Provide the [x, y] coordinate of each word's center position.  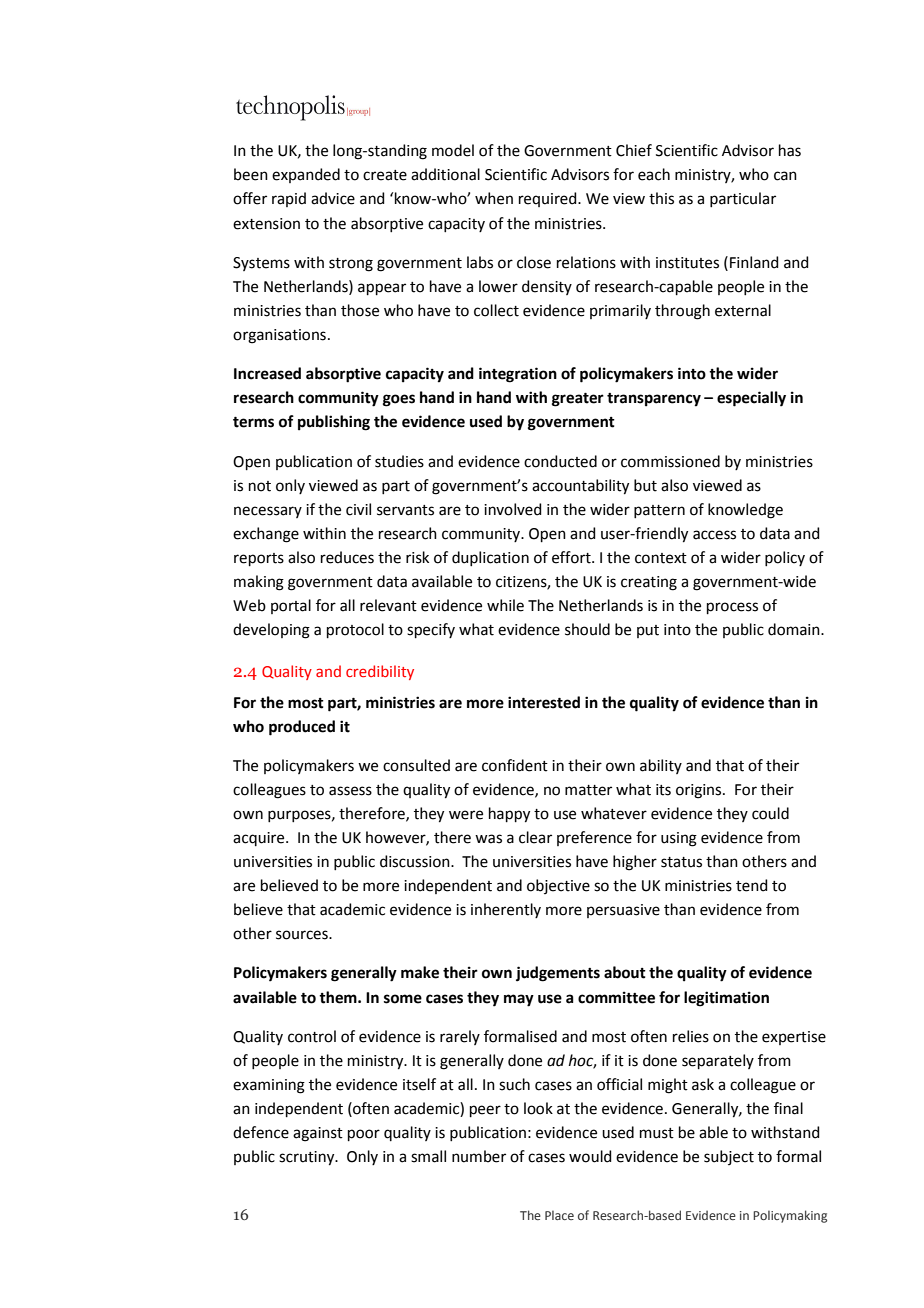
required [549, 199]
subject [729, 1157]
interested [544, 702]
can [785, 176]
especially [751, 399]
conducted [560, 461]
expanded [306, 175]
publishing [334, 423]
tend [752, 885]
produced [302, 728]
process [732, 608]
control [312, 1036]
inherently [506, 910]
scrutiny [308, 1158]
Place [559, 1215]
